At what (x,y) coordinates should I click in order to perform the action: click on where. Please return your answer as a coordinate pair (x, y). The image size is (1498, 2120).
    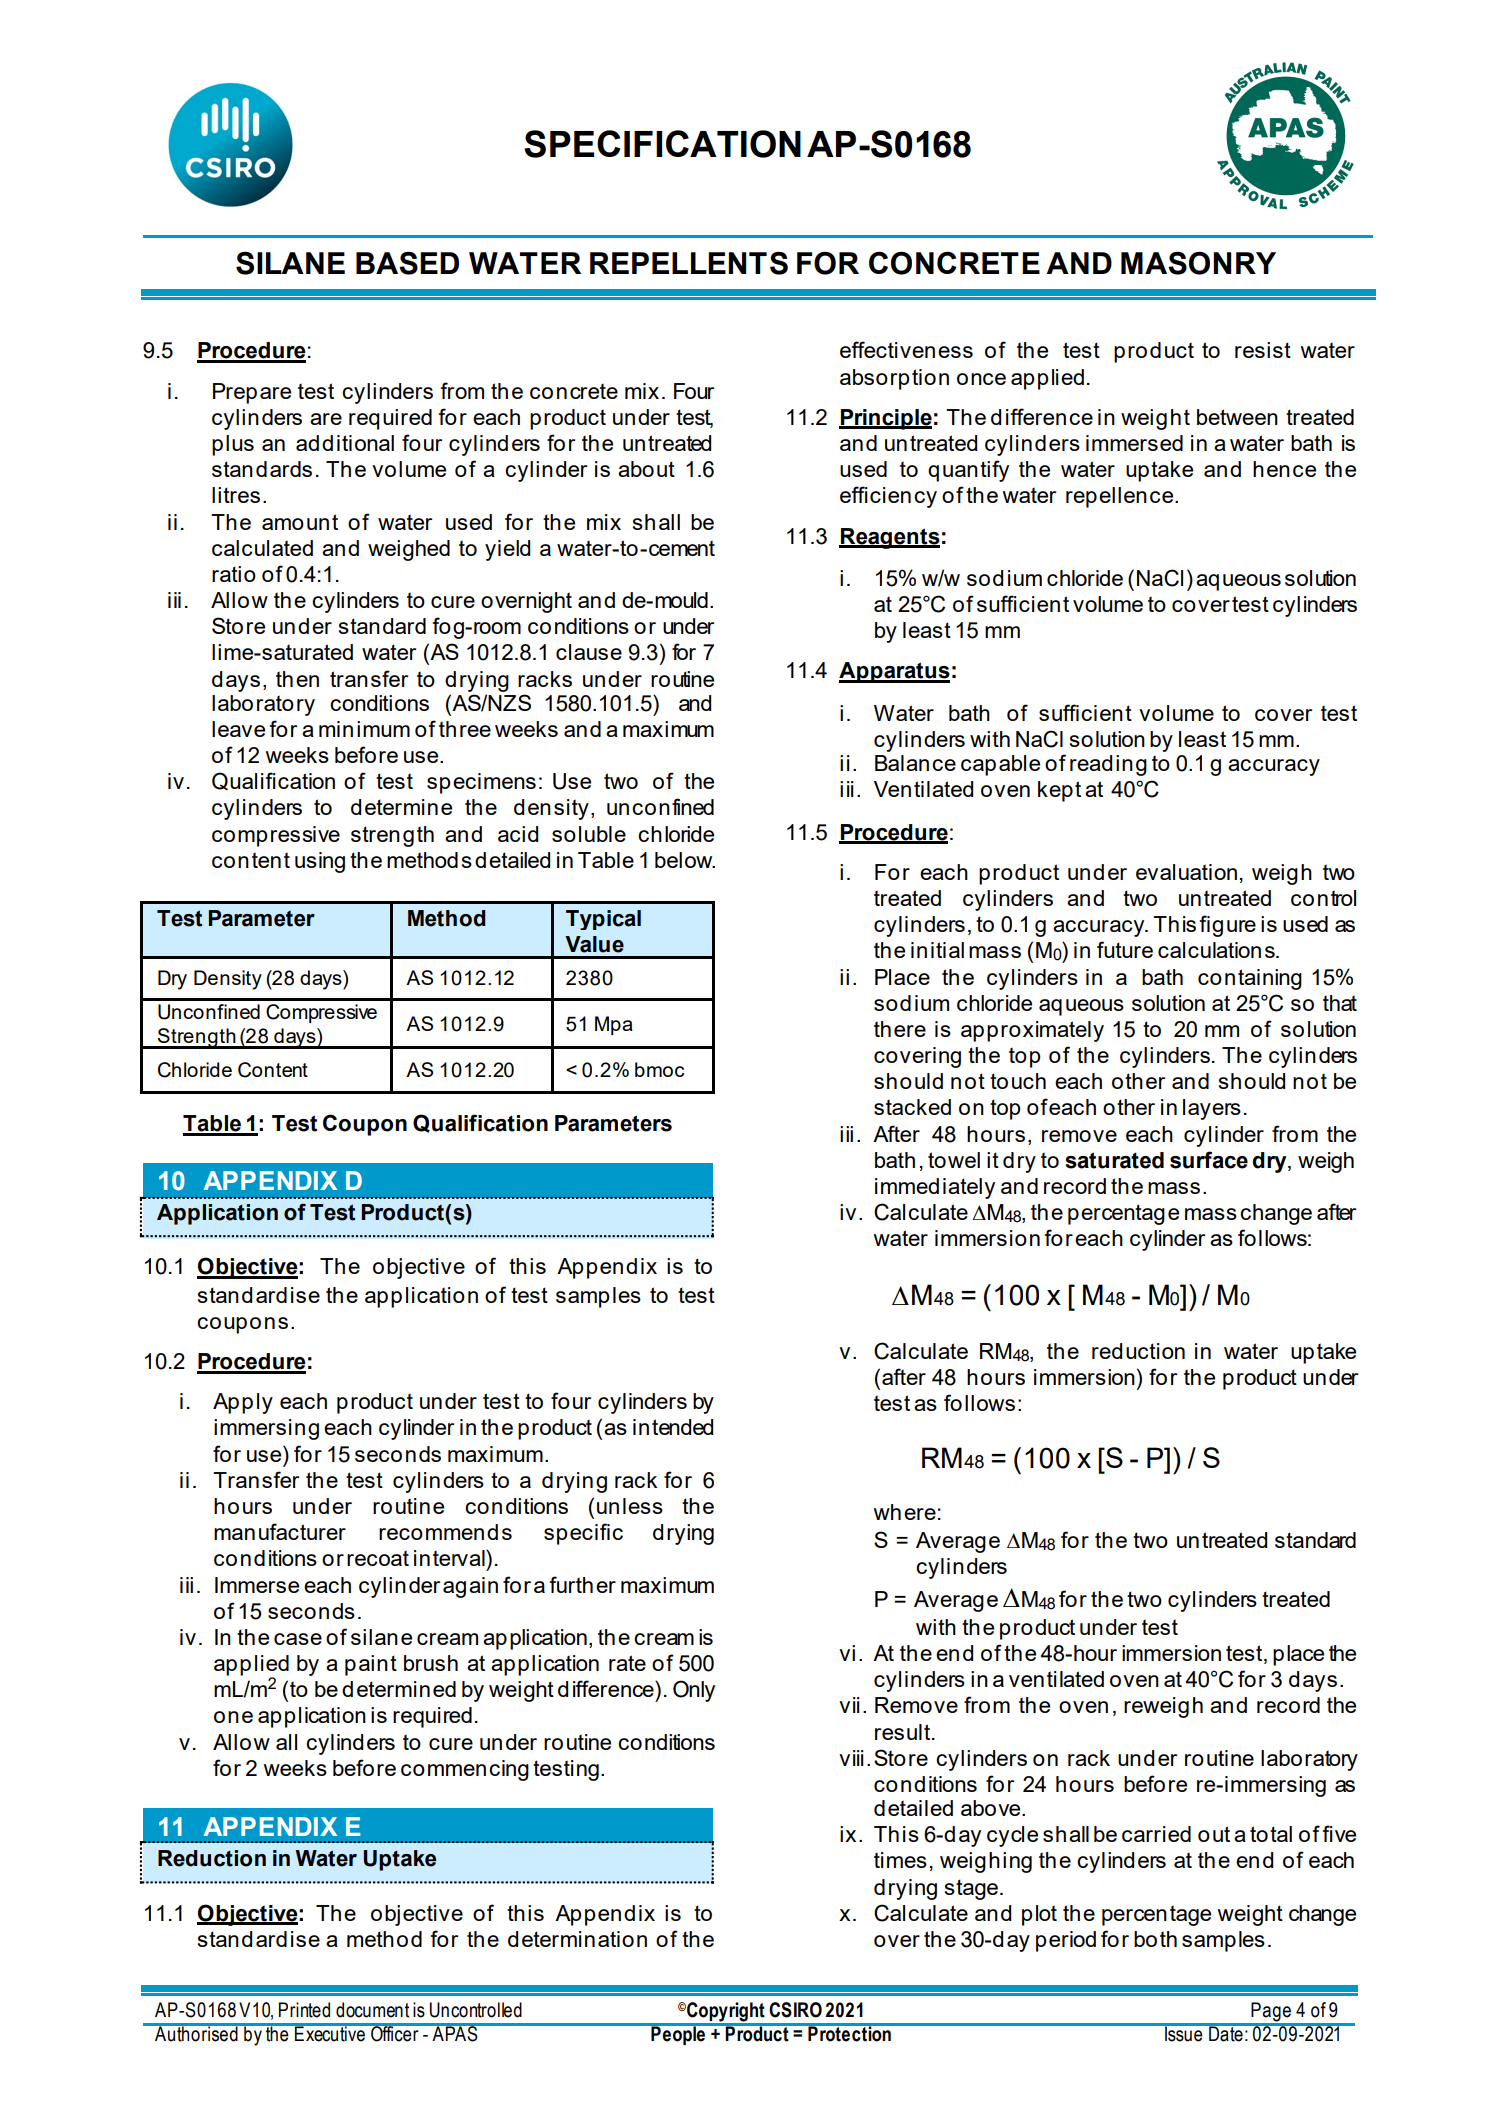
    Looking at the image, I should click on (904, 1512).
